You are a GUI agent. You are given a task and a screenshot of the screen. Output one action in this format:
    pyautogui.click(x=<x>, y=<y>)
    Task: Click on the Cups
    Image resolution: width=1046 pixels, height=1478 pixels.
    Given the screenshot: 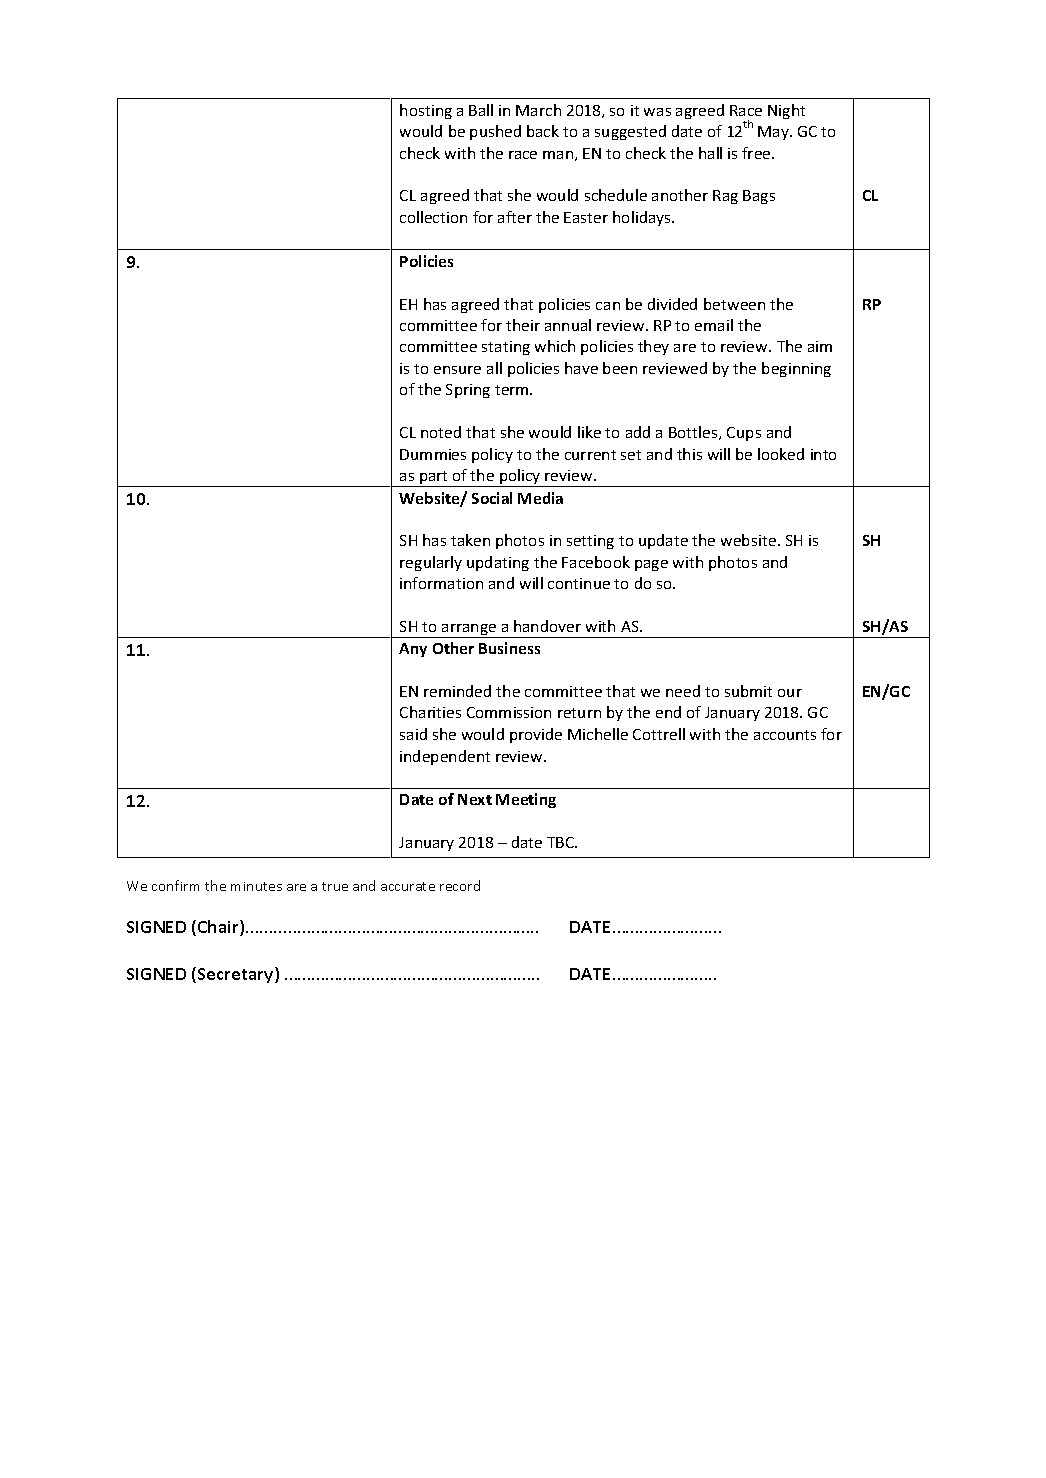 What is the action you would take?
    pyautogui.click(x=744, y=434)
